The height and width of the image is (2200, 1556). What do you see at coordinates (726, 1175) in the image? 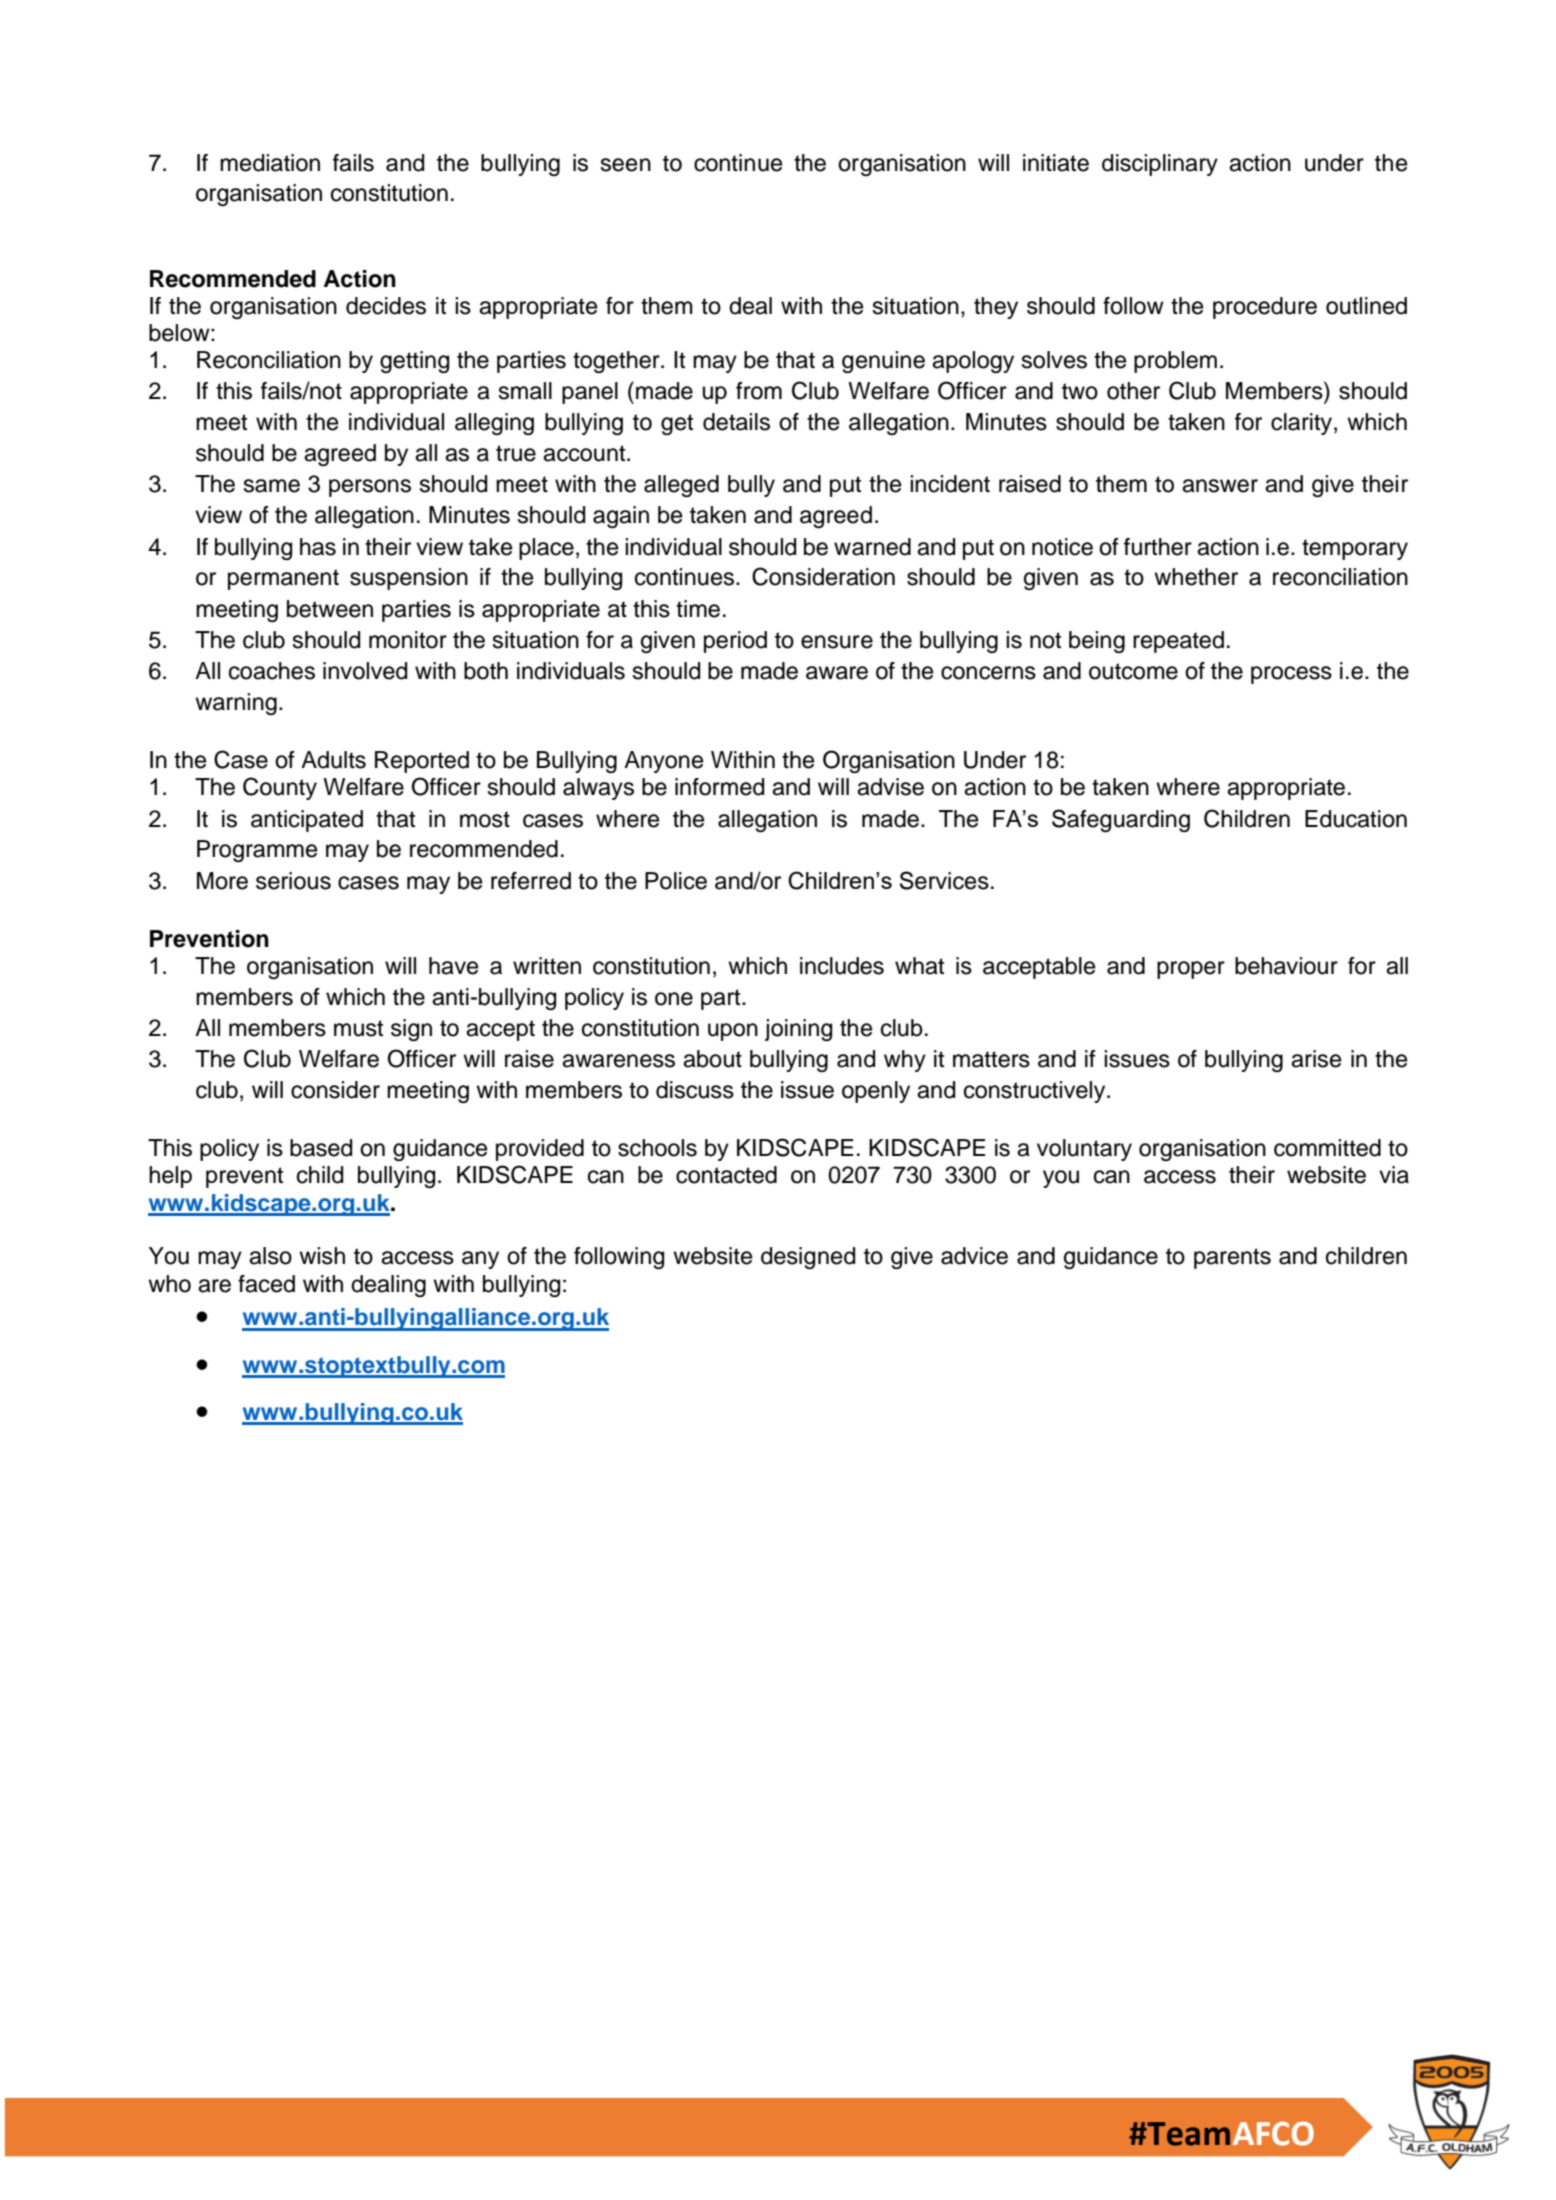
I see `contacted` at bounding box center [726, 1175].
